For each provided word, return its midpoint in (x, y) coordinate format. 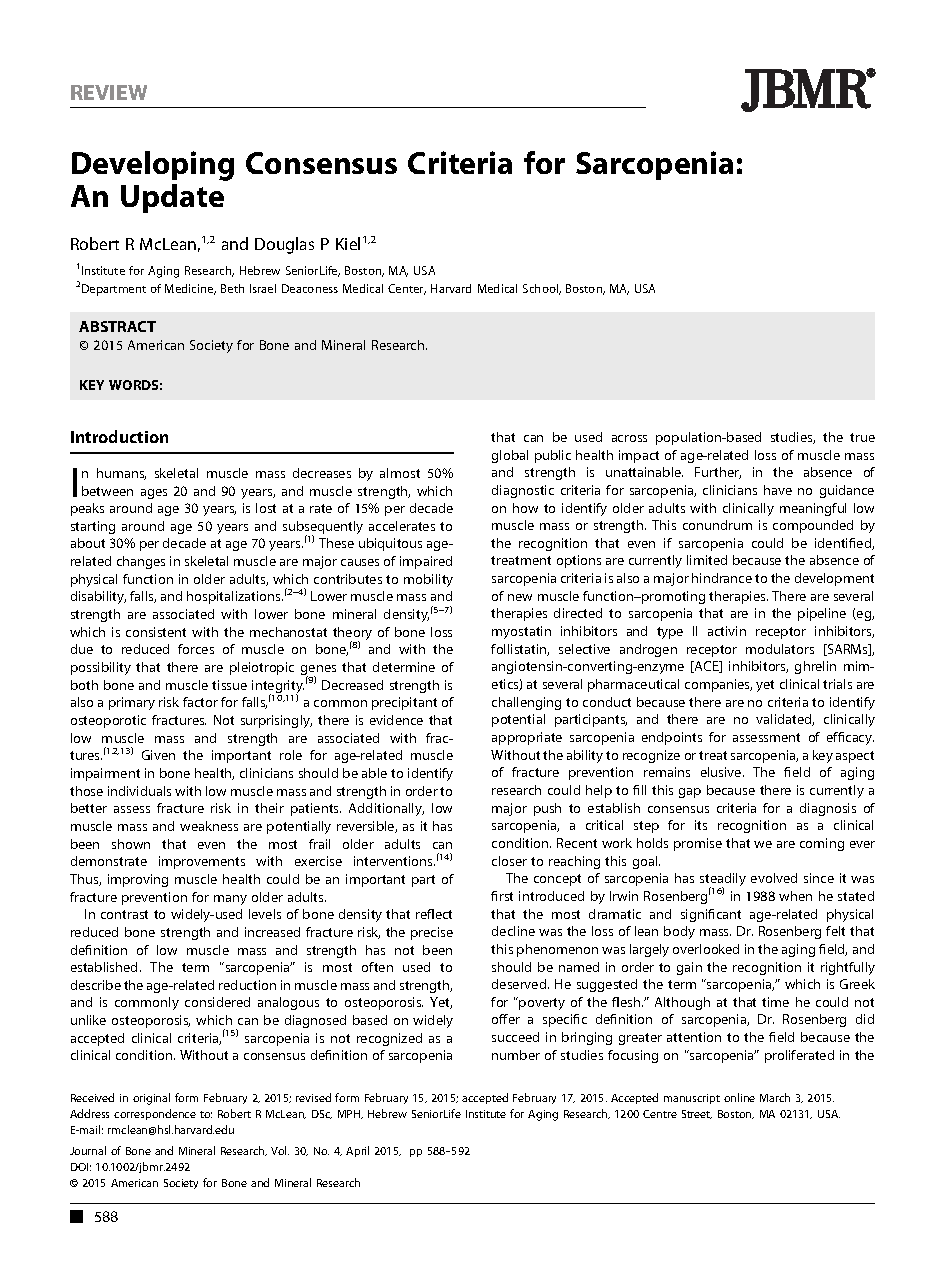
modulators (780, 649)
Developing (153, 166)
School (542, 289)
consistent (156, 632)
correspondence (155, 1114)
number (516, 1055)
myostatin (521, 632)
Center (407, 289)
